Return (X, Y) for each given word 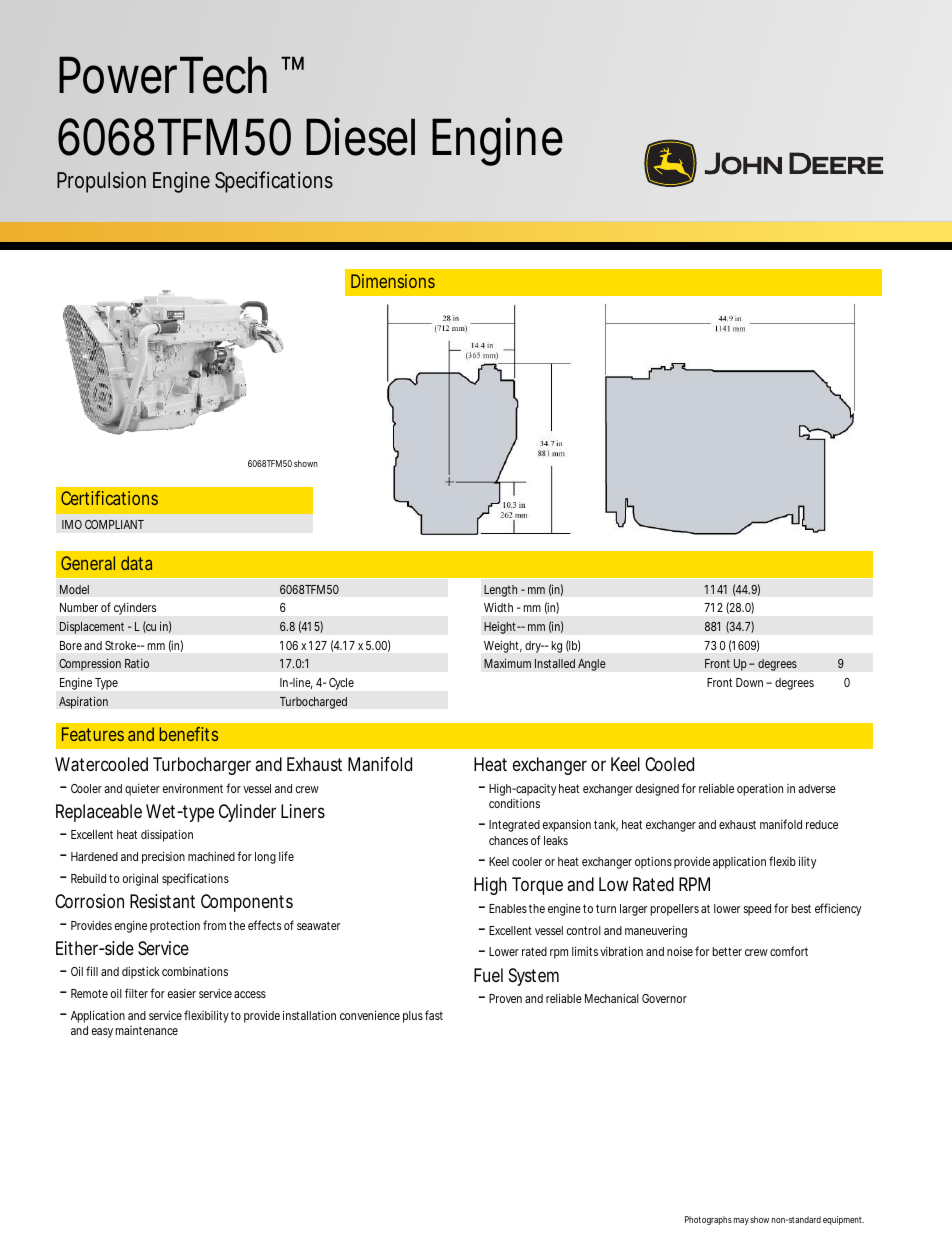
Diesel (360, 136)
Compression (90, 664)
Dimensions (393, 281)
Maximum (507, 663)
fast (434, 1015)
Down (749, 682)
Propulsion (101, 182)
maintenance (146, 1030)
